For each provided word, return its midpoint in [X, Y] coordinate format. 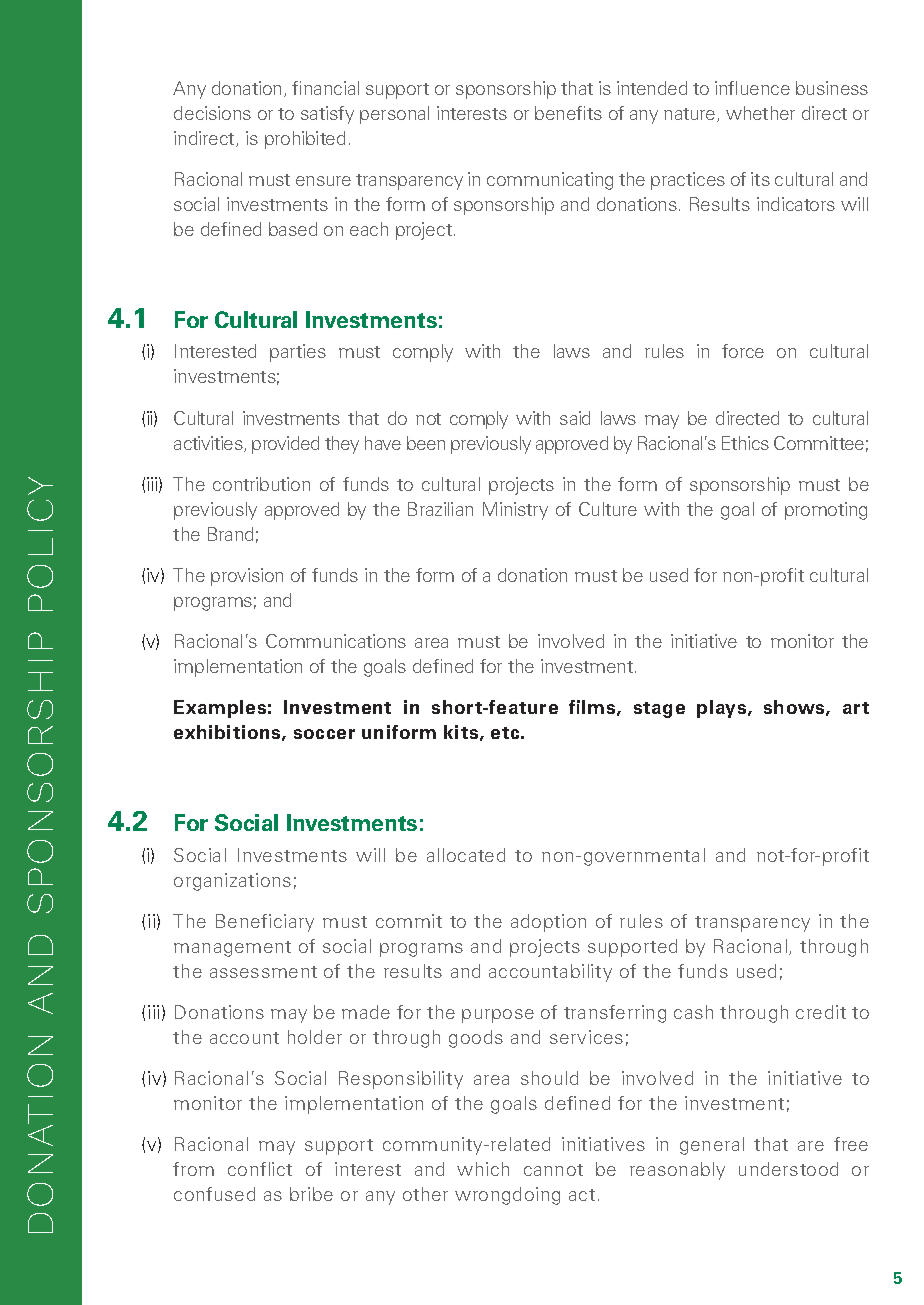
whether [760, 113]
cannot [553, 1170]
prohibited [305, 140]
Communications [336, 641]
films [593, 708]
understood [788, 1169]
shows [795, 708]
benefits [568, 113]
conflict [260, 1169]
